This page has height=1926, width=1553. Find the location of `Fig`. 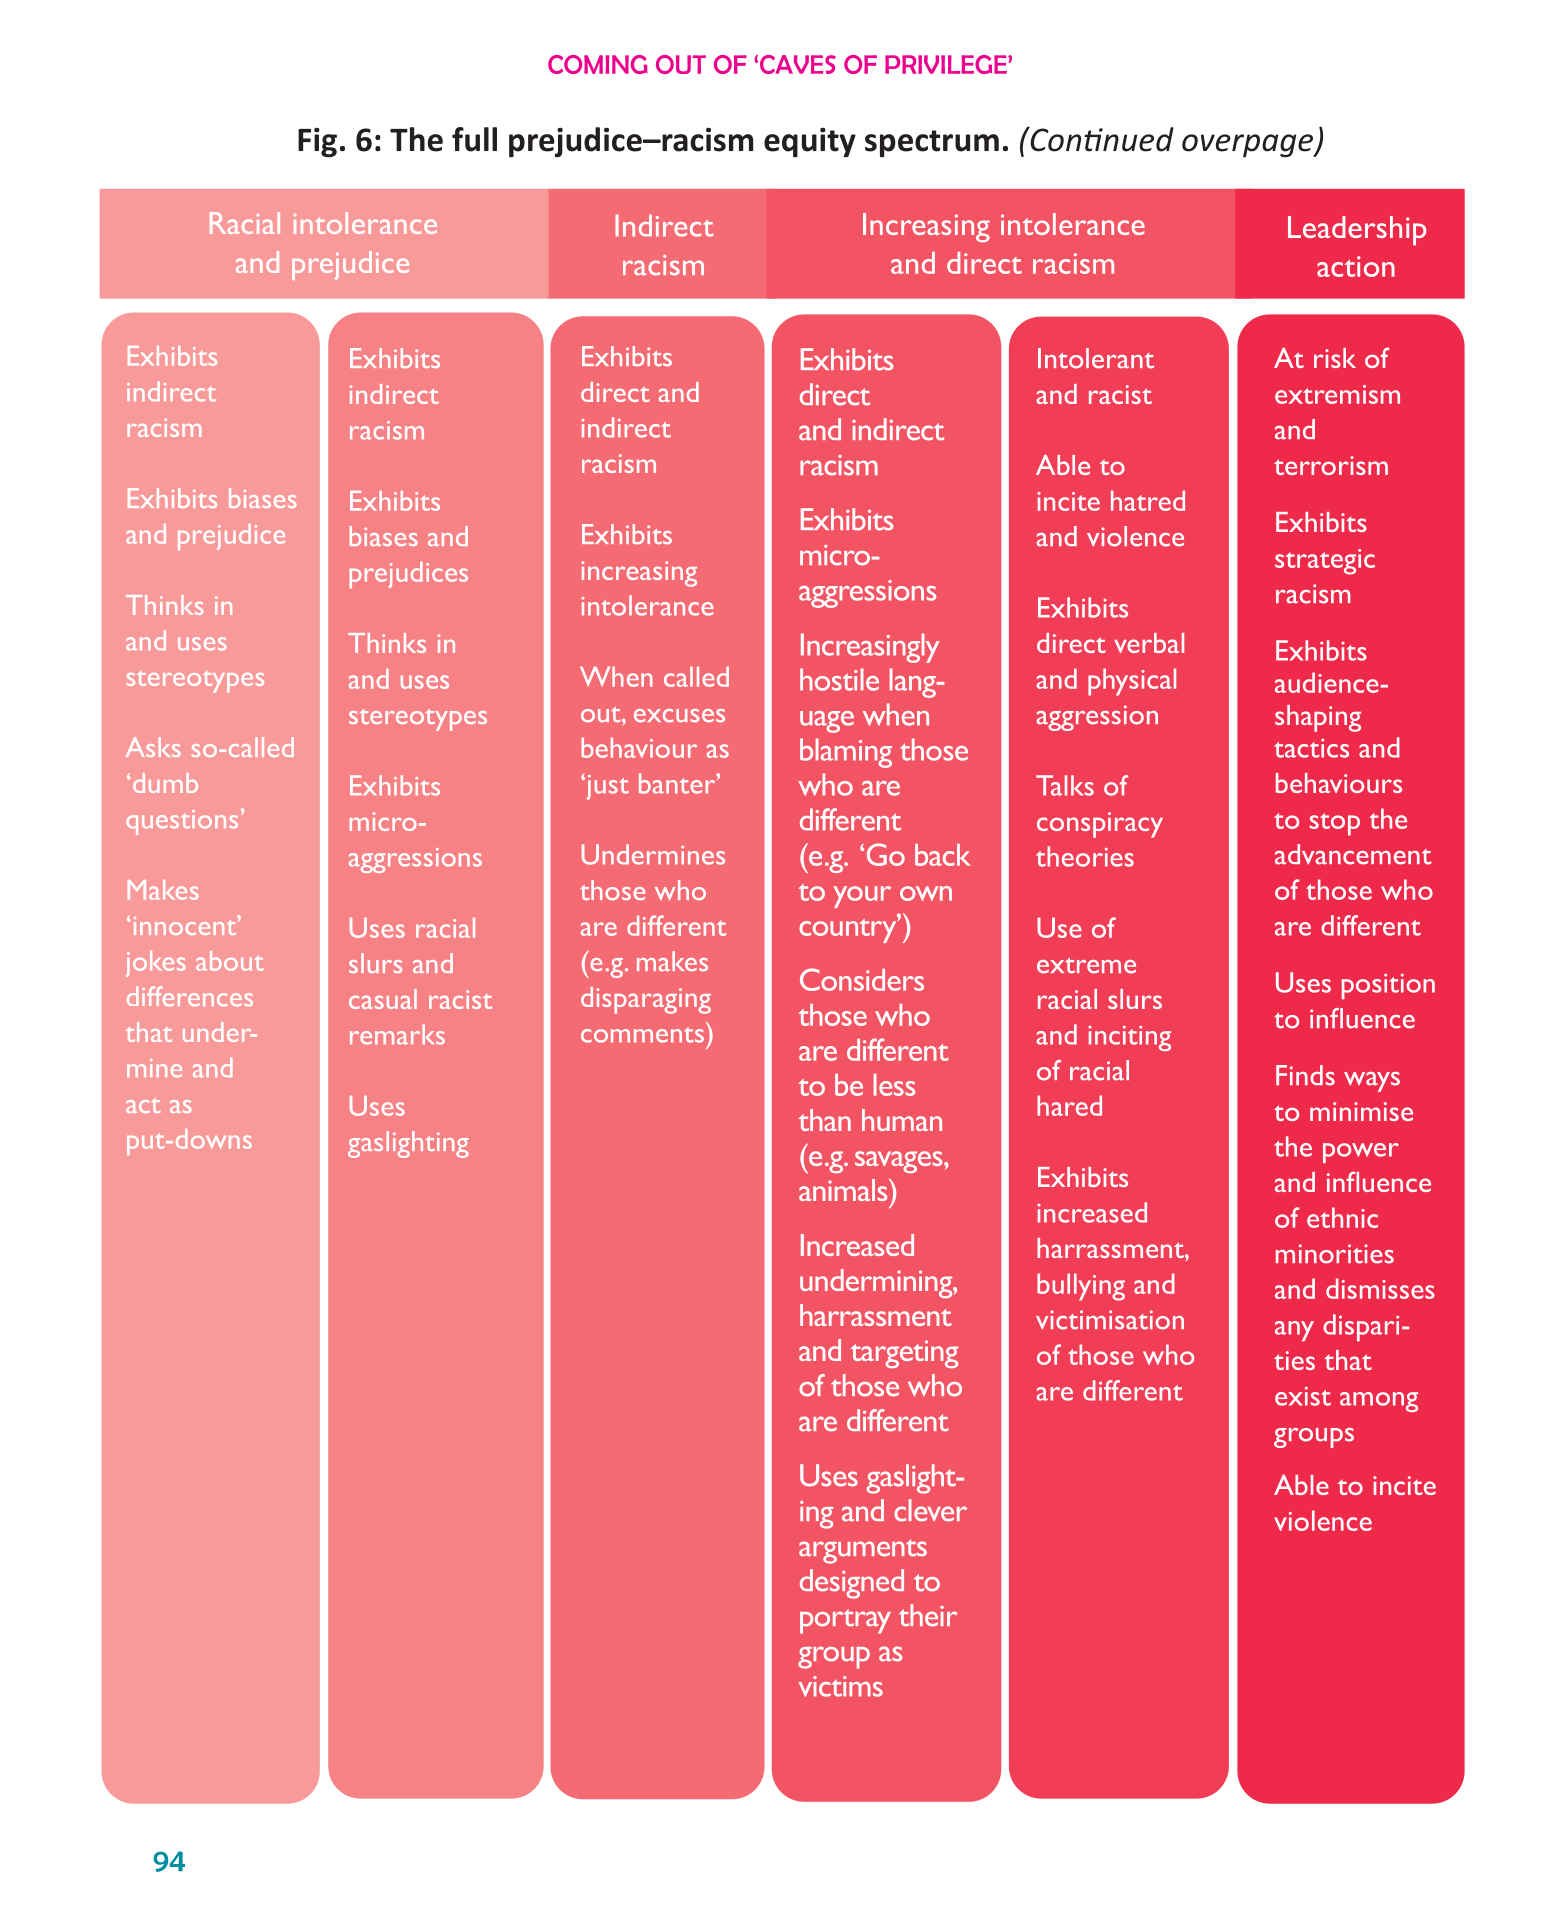

Fig is located at coordinates (317, 143).
